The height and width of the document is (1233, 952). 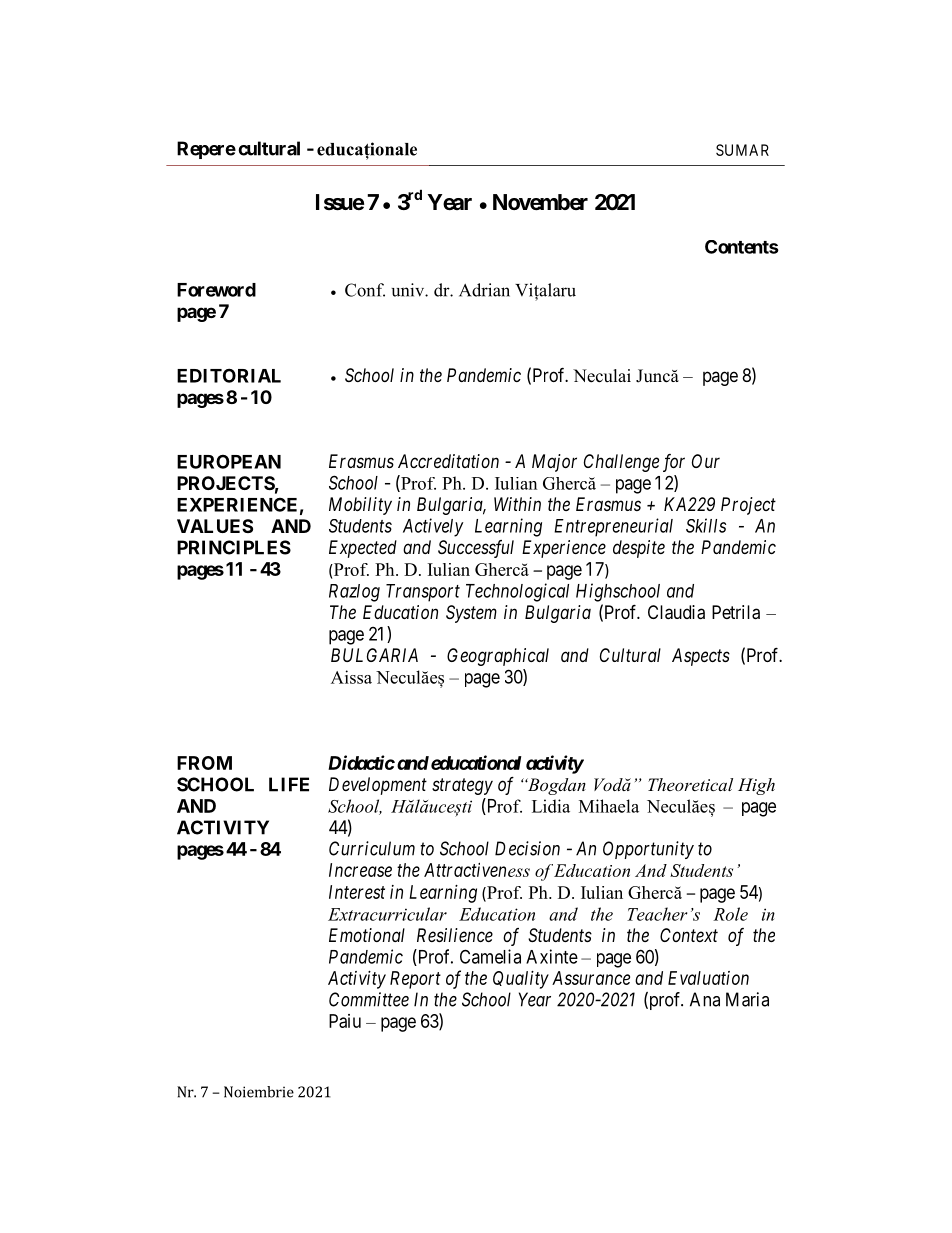 What do you see at coordinates (216, 290) in the document?
I see `Foreword` at bounding box center [216, 290].
